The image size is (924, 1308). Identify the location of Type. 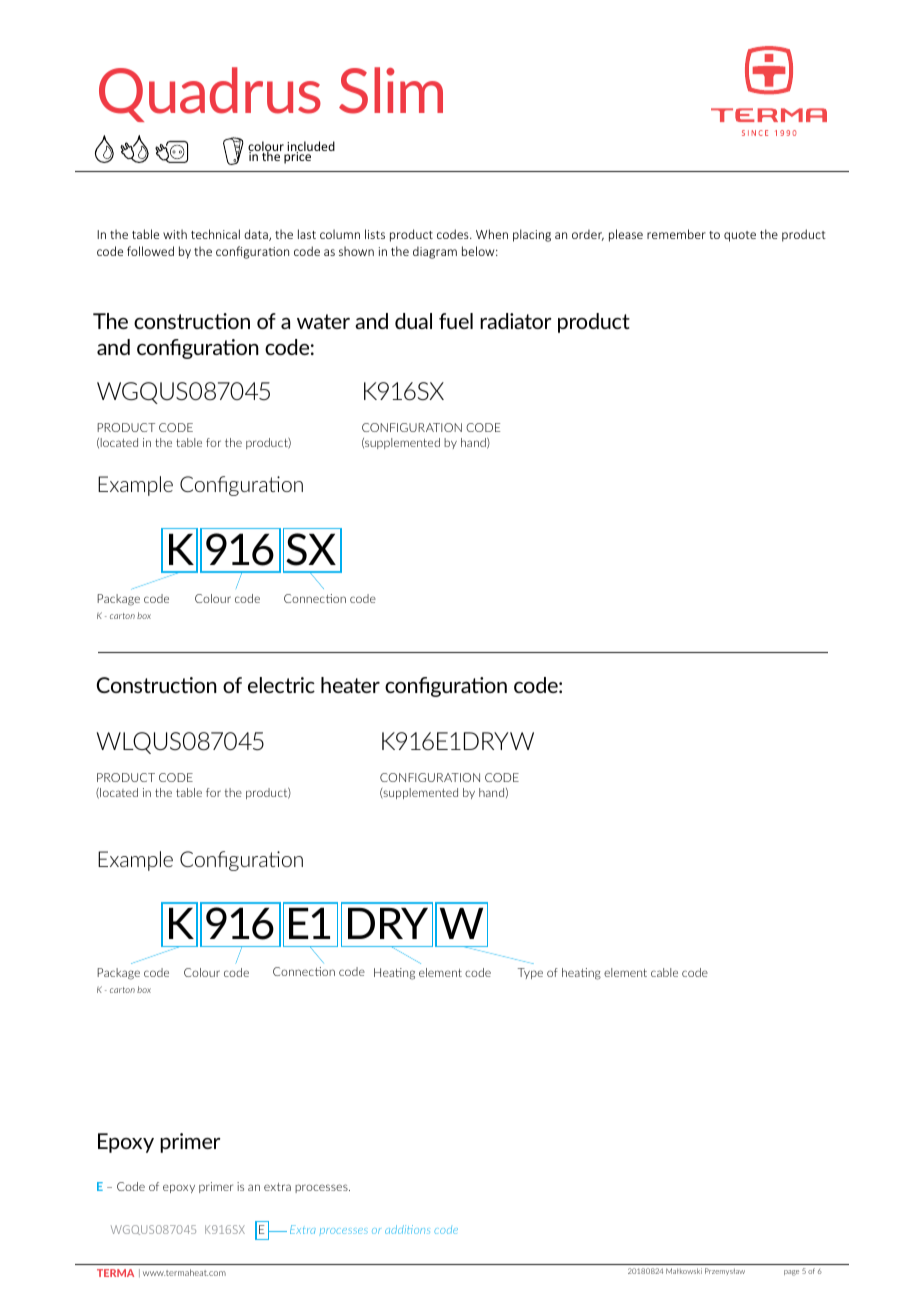
(530, 973).
